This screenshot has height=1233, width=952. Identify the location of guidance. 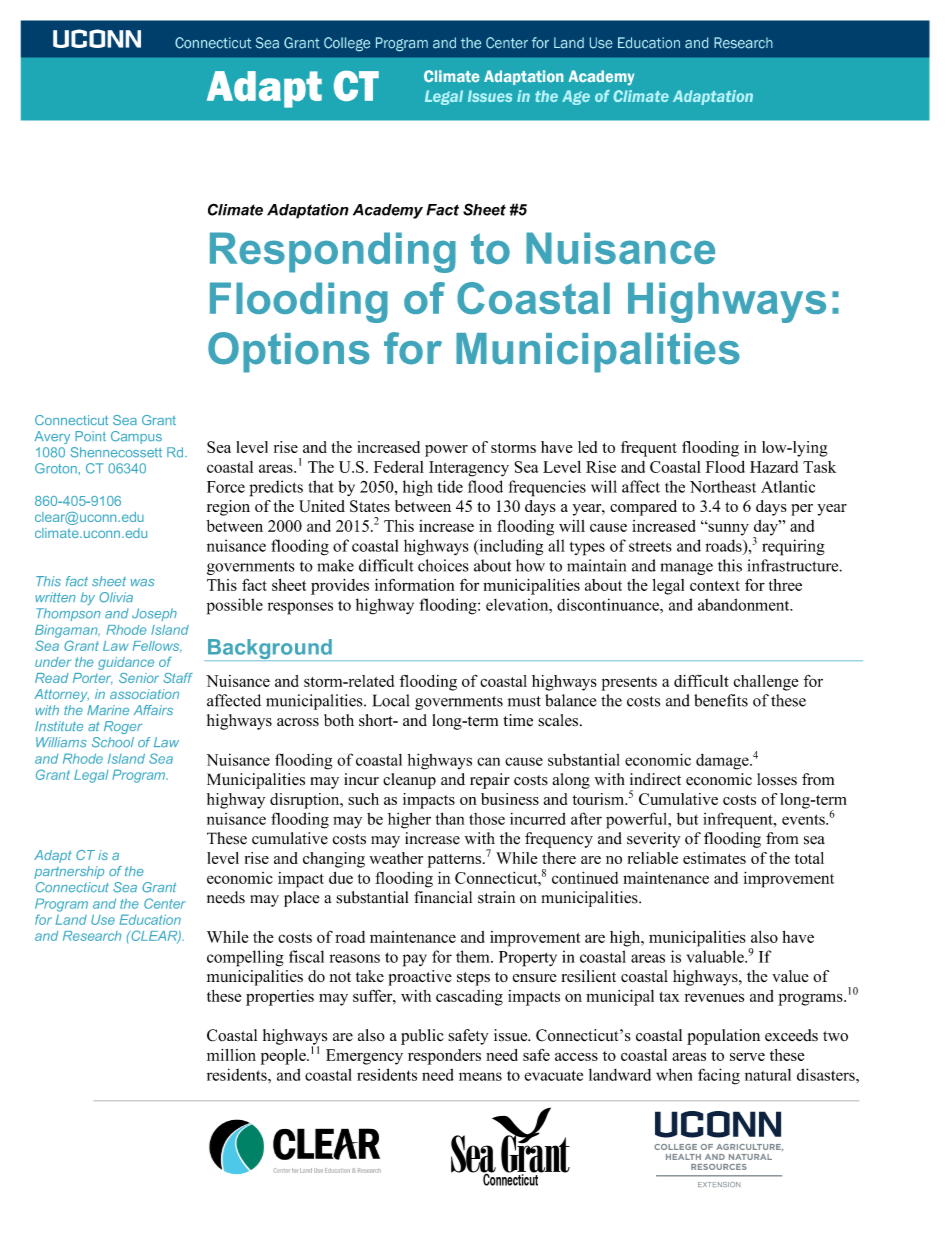
(126, 663).
